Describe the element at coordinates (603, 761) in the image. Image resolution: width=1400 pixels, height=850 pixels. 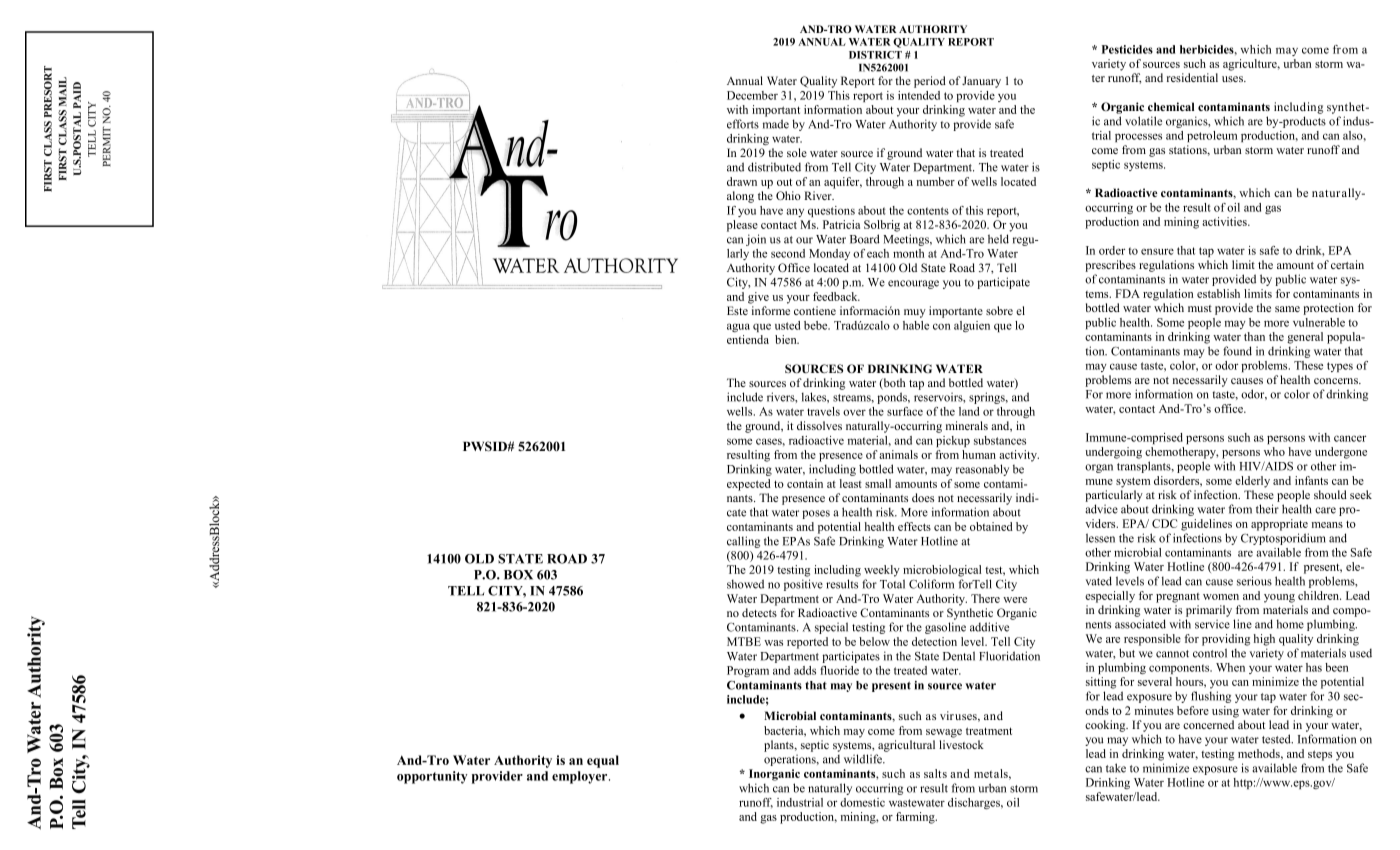
I see `equal` at that location.
